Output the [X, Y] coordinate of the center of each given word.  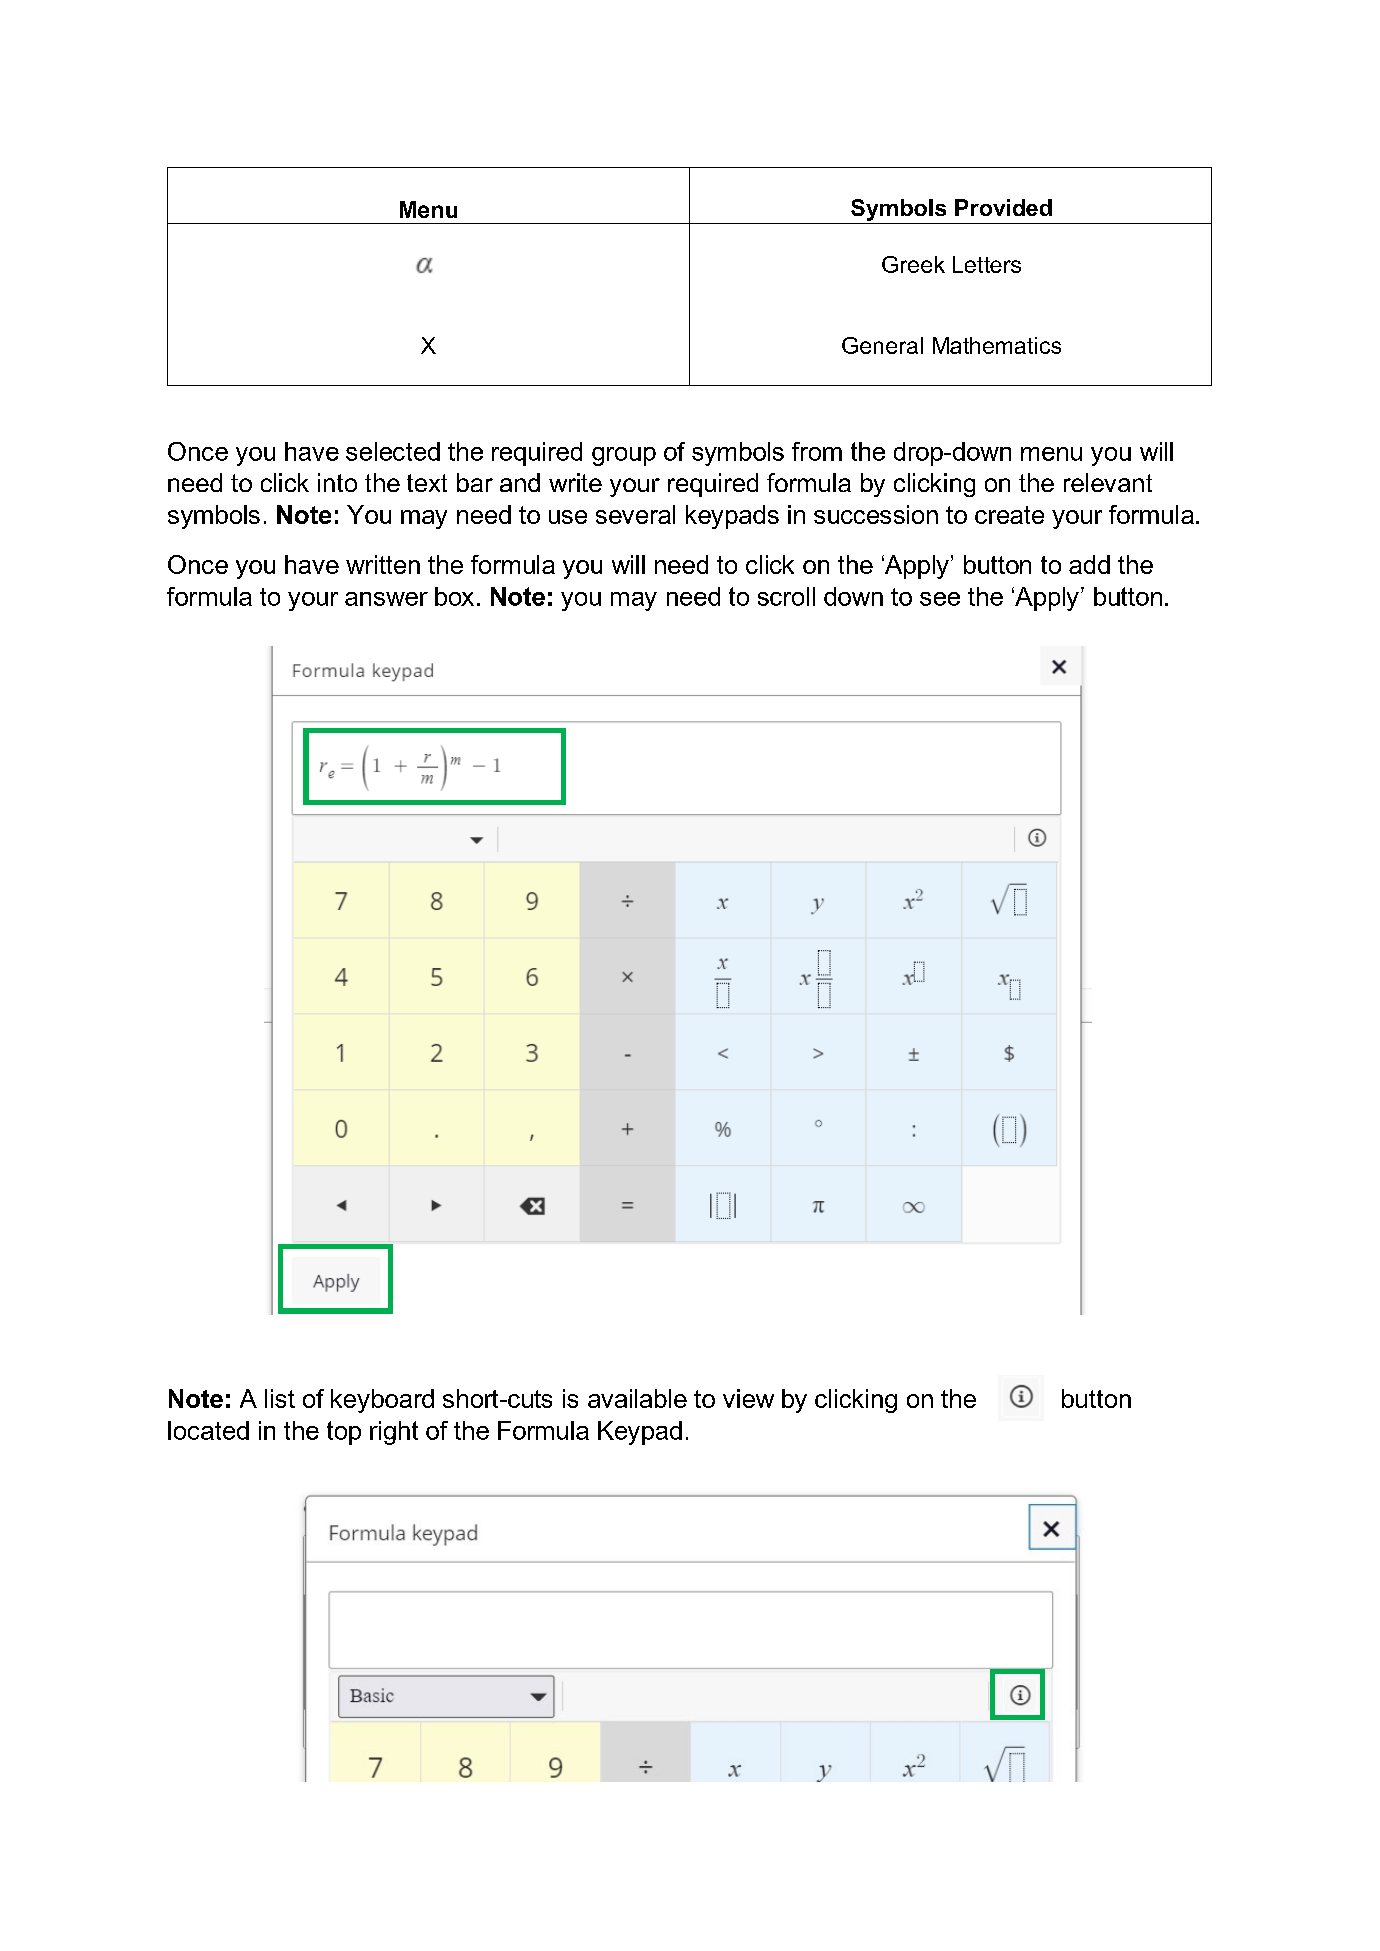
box [454, 596]
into [337, 482]
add [1089, 564]
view [748, 1398]
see [940, 599]
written [383, 564]
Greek [913, 264]
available [637, 1398]
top [344, 1433]
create [1009, 515]
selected [393, 451]
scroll [786, 596]
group [624, 456]
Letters [987, 264]
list [280, 1398]
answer [386, 599]
